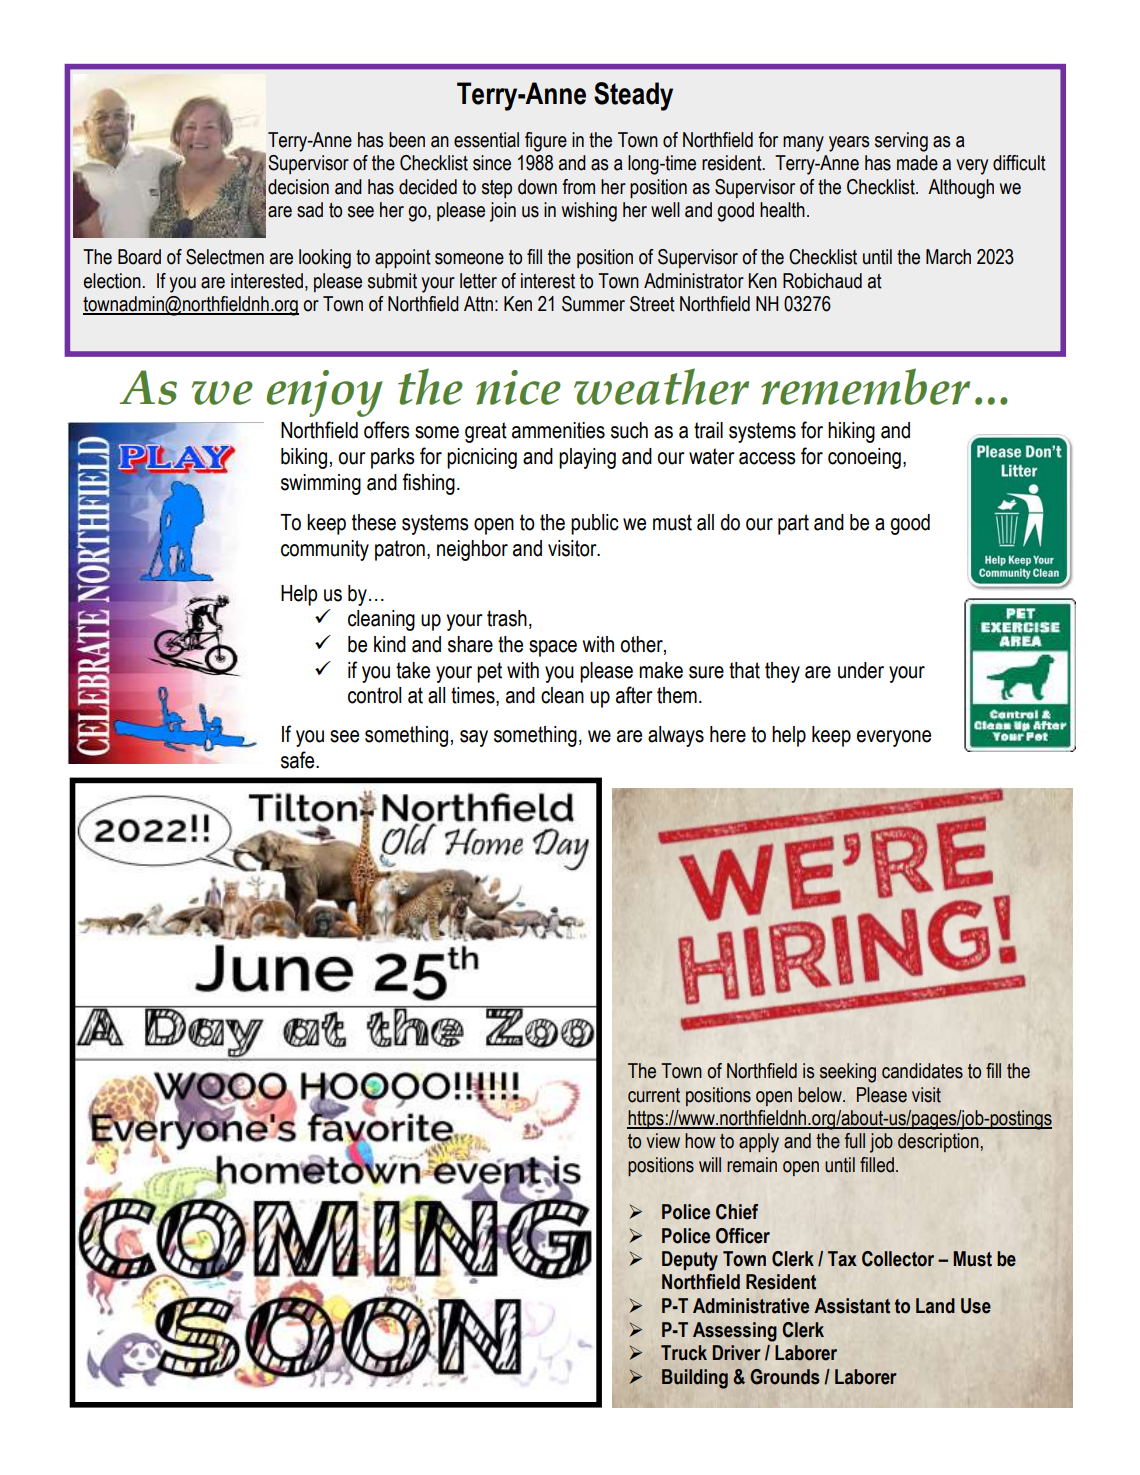  I want to click on Land, so click(935, 1306).
